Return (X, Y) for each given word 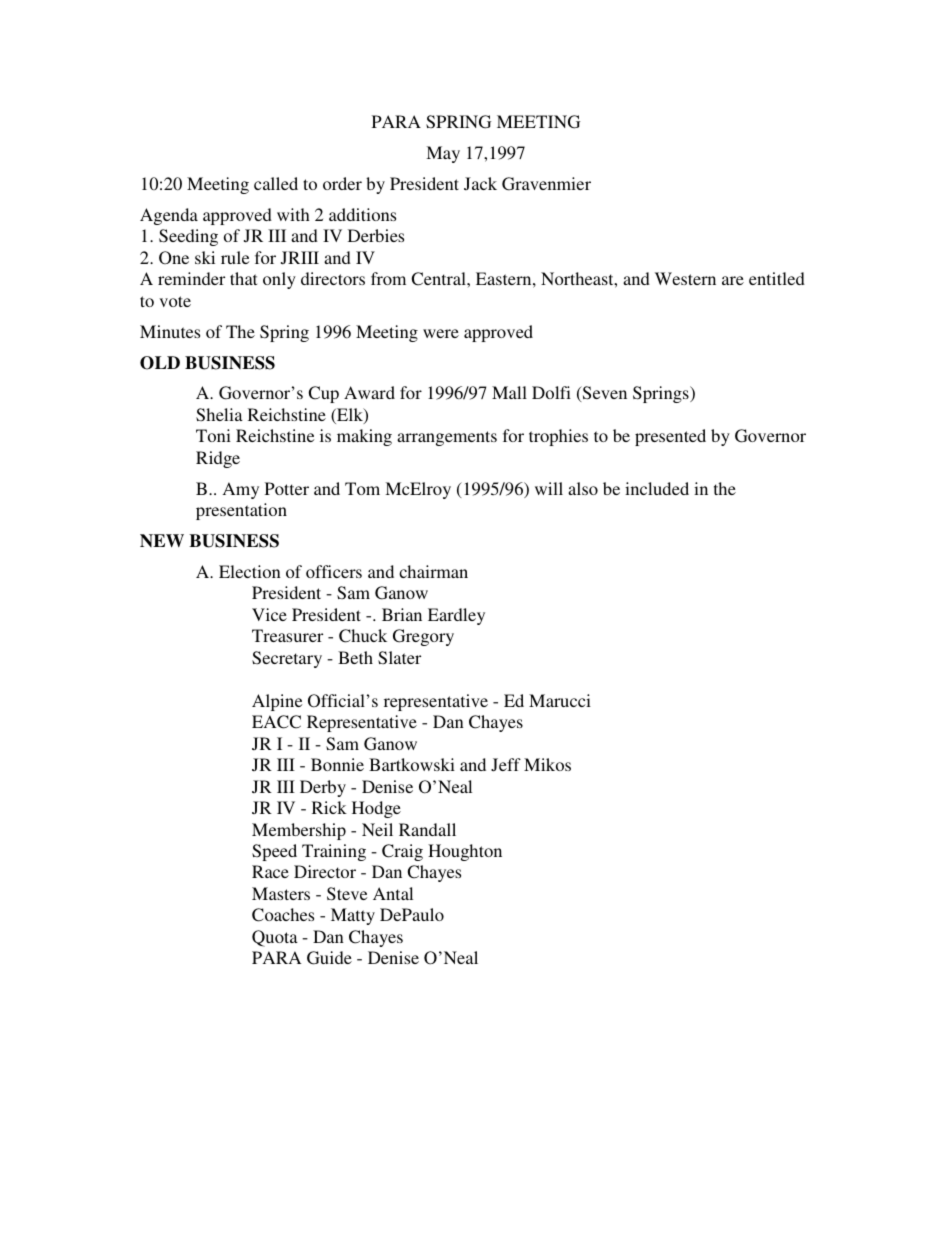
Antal (393, 893)
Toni (213, 435)
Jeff (506, 765)
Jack (480, 183)
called (276, 183)
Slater (399, 658)
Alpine (277, 702)
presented (670, 437)
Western (685, 278)
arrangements (447, 438)
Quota (275, 938)
